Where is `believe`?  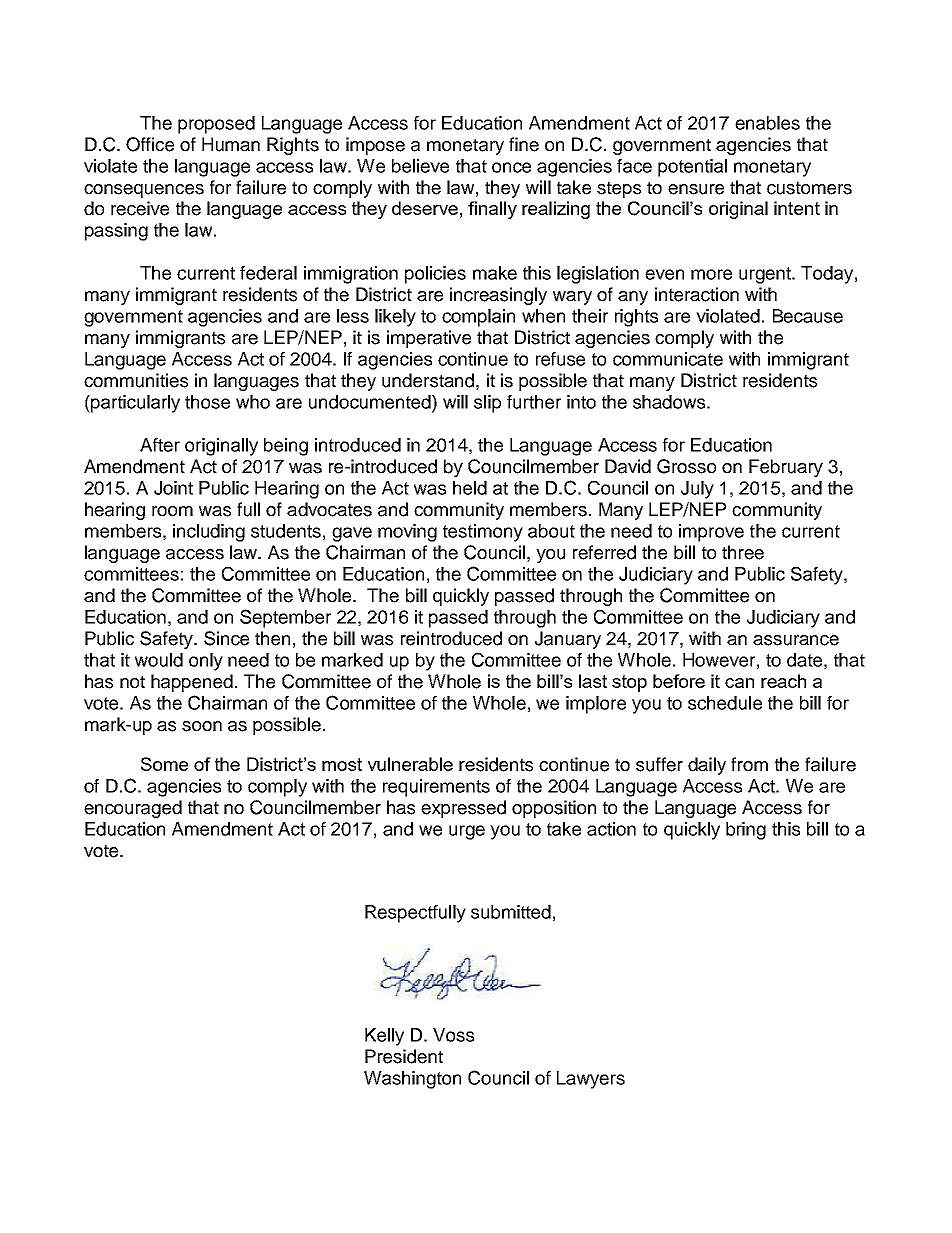
believe is located at coordinates (420, 166).
